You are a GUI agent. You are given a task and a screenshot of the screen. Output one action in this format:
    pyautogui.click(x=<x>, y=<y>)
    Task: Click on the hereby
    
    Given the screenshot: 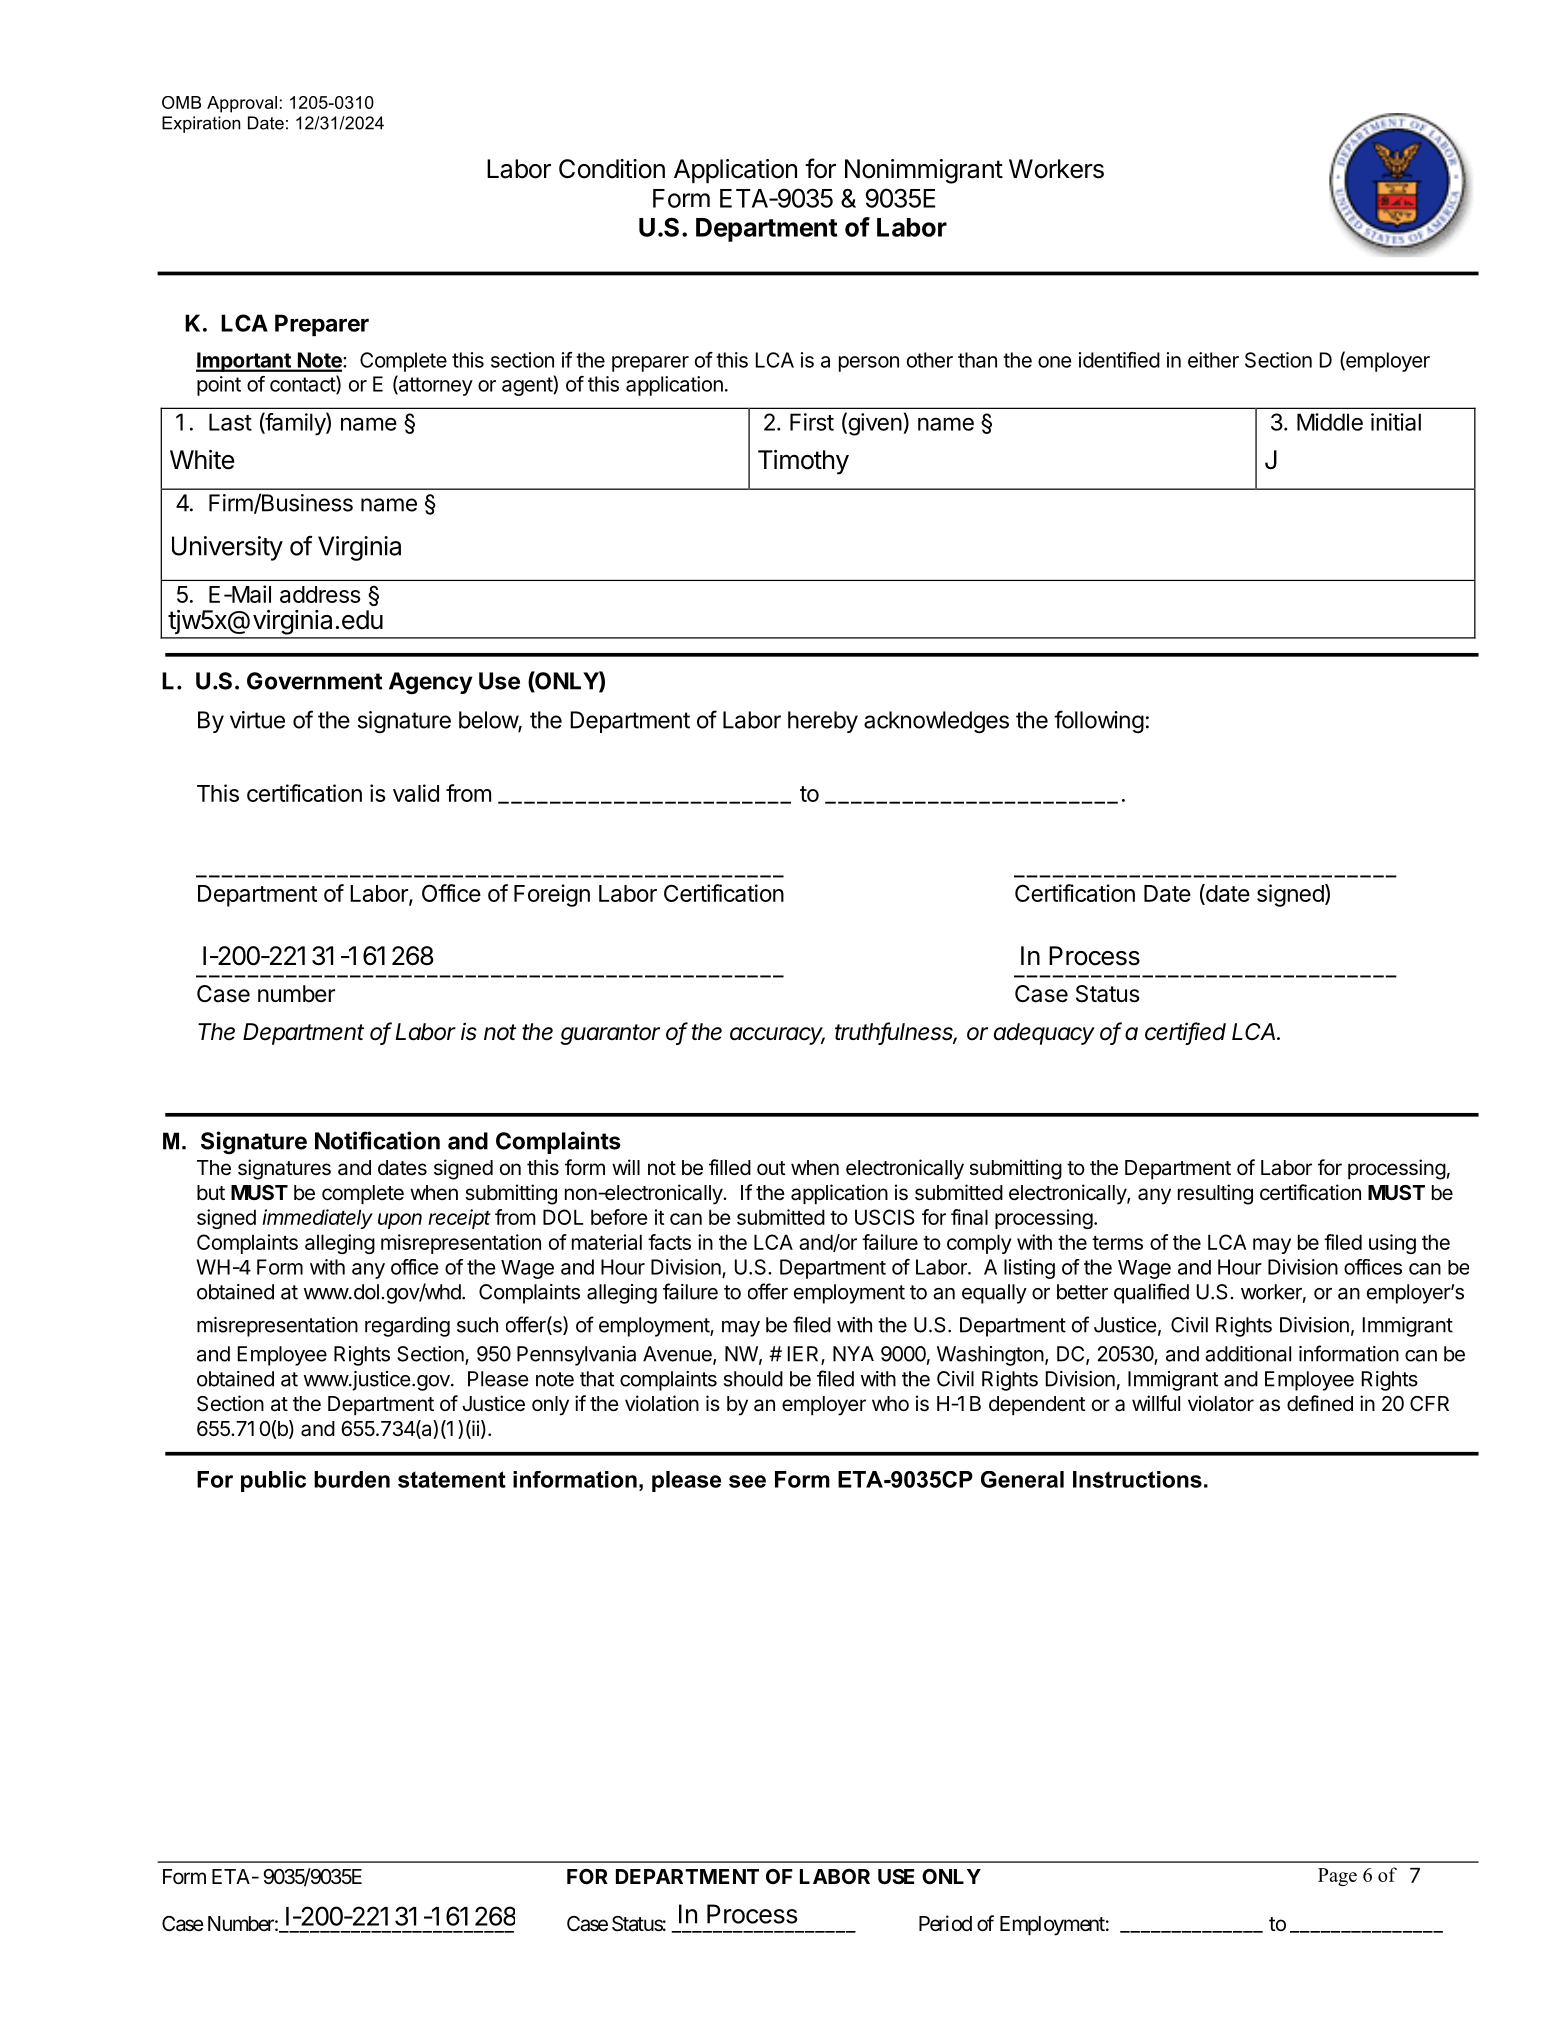 What is the action you would take?
    pyautogui.click(x=823, y=722)
